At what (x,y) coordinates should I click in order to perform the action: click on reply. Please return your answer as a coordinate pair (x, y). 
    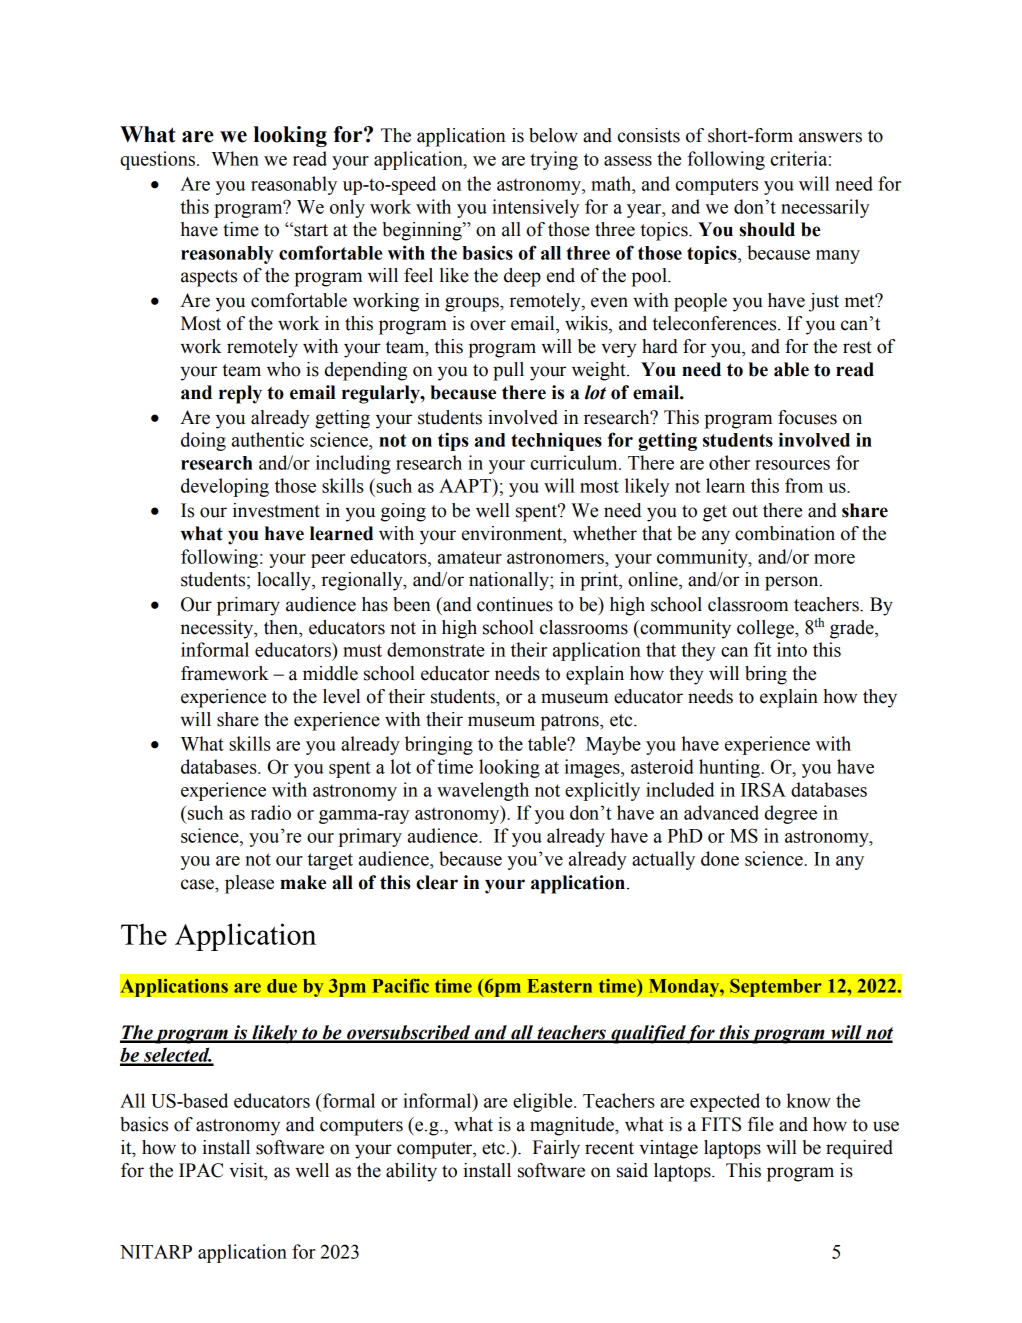
    Looking at the image, I should click on (240, 394).
